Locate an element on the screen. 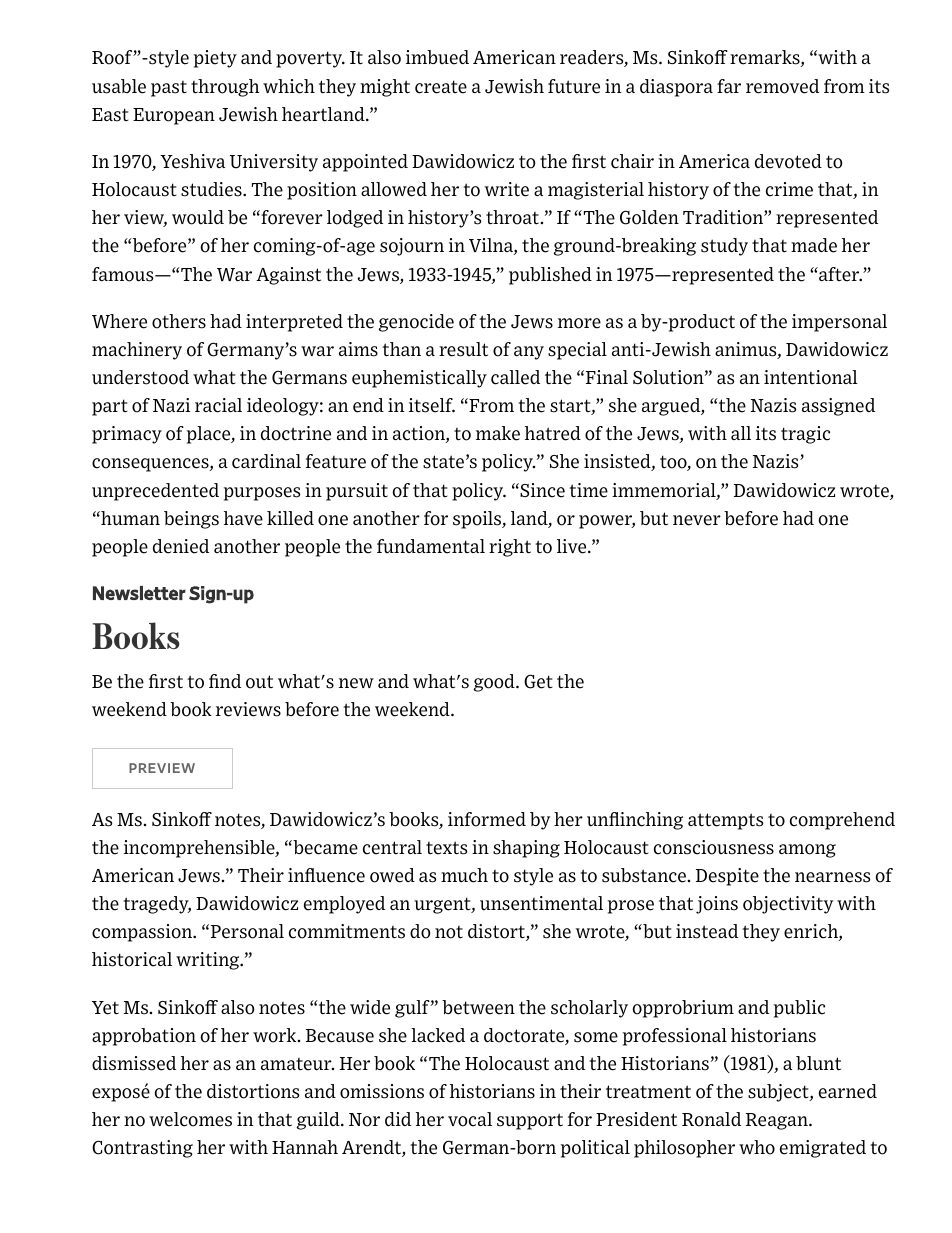  create is located at coordinates (441, 87).
